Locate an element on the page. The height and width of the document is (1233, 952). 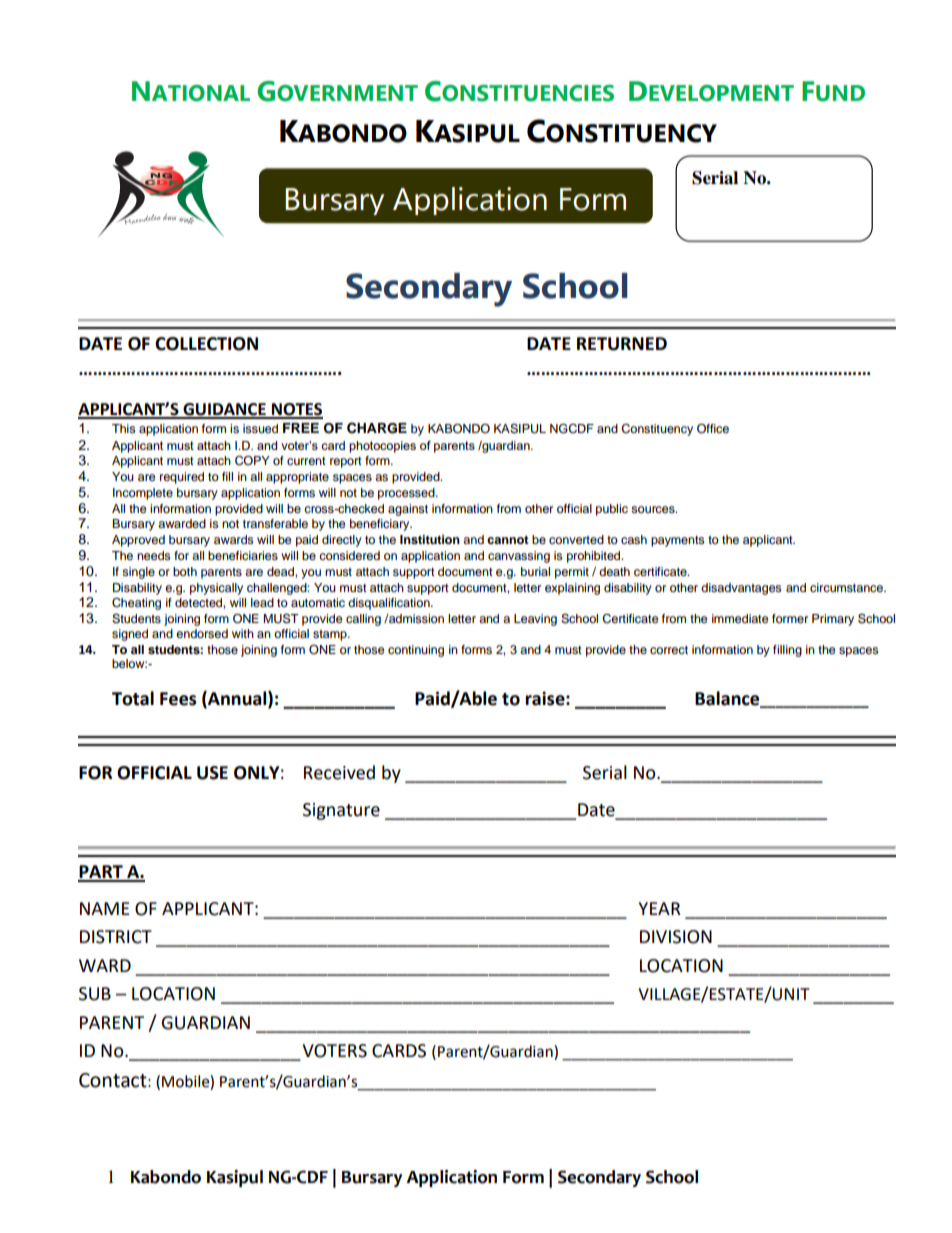
COLLECTION is located at coordinates (206, 344).
